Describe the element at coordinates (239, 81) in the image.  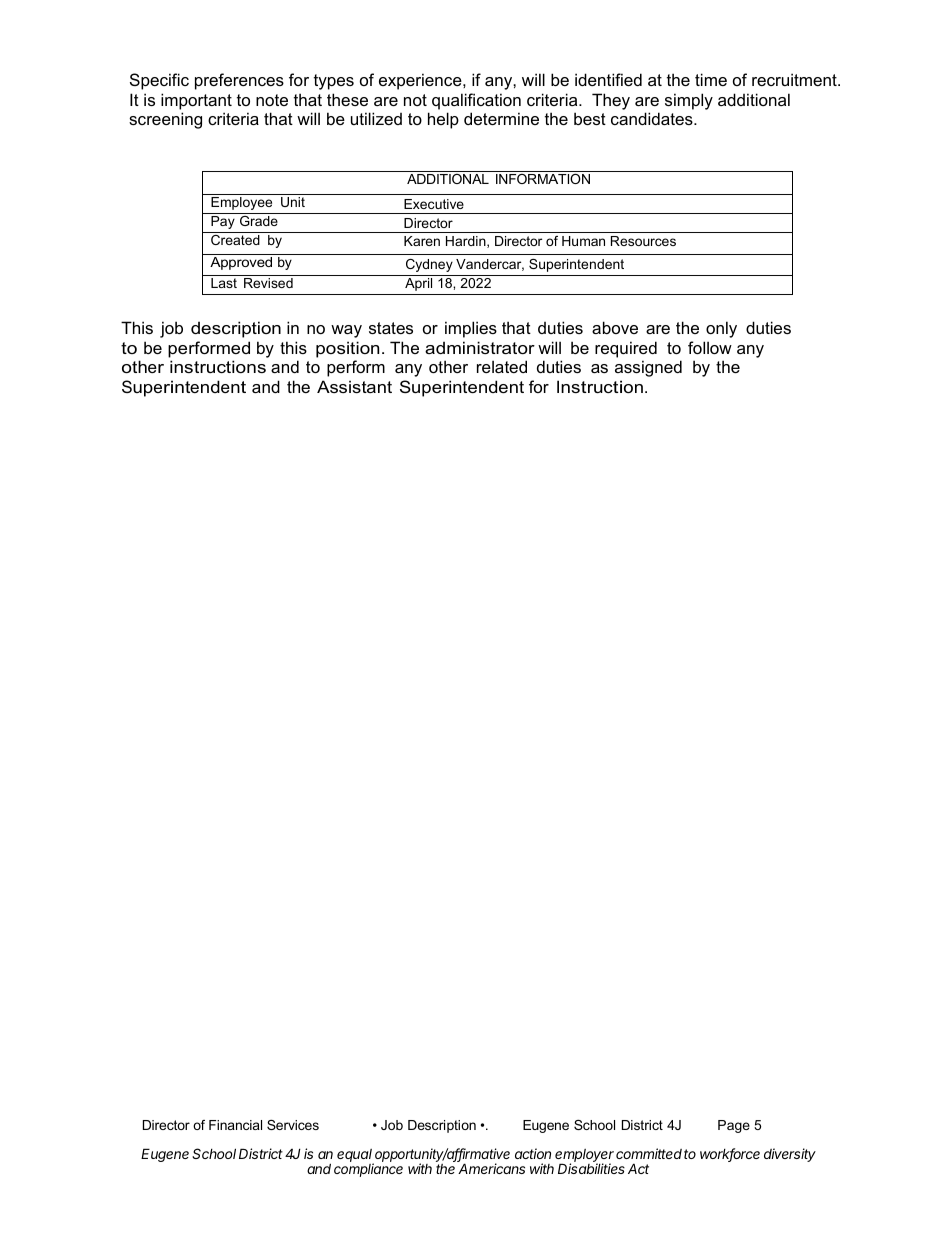
I see `preferences` at that location.
